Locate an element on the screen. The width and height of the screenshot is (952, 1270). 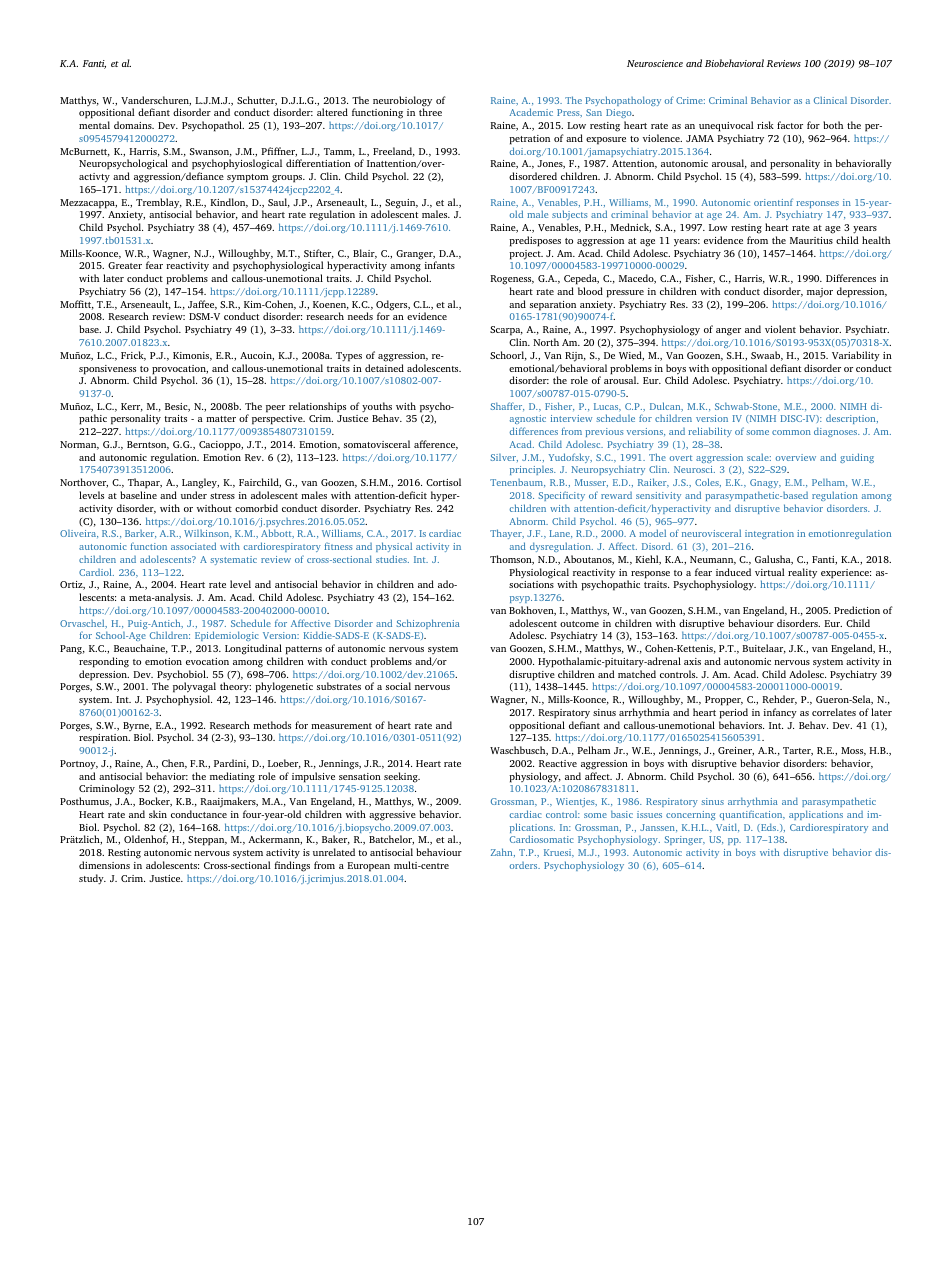
three is located at coordinates (430, 112).
